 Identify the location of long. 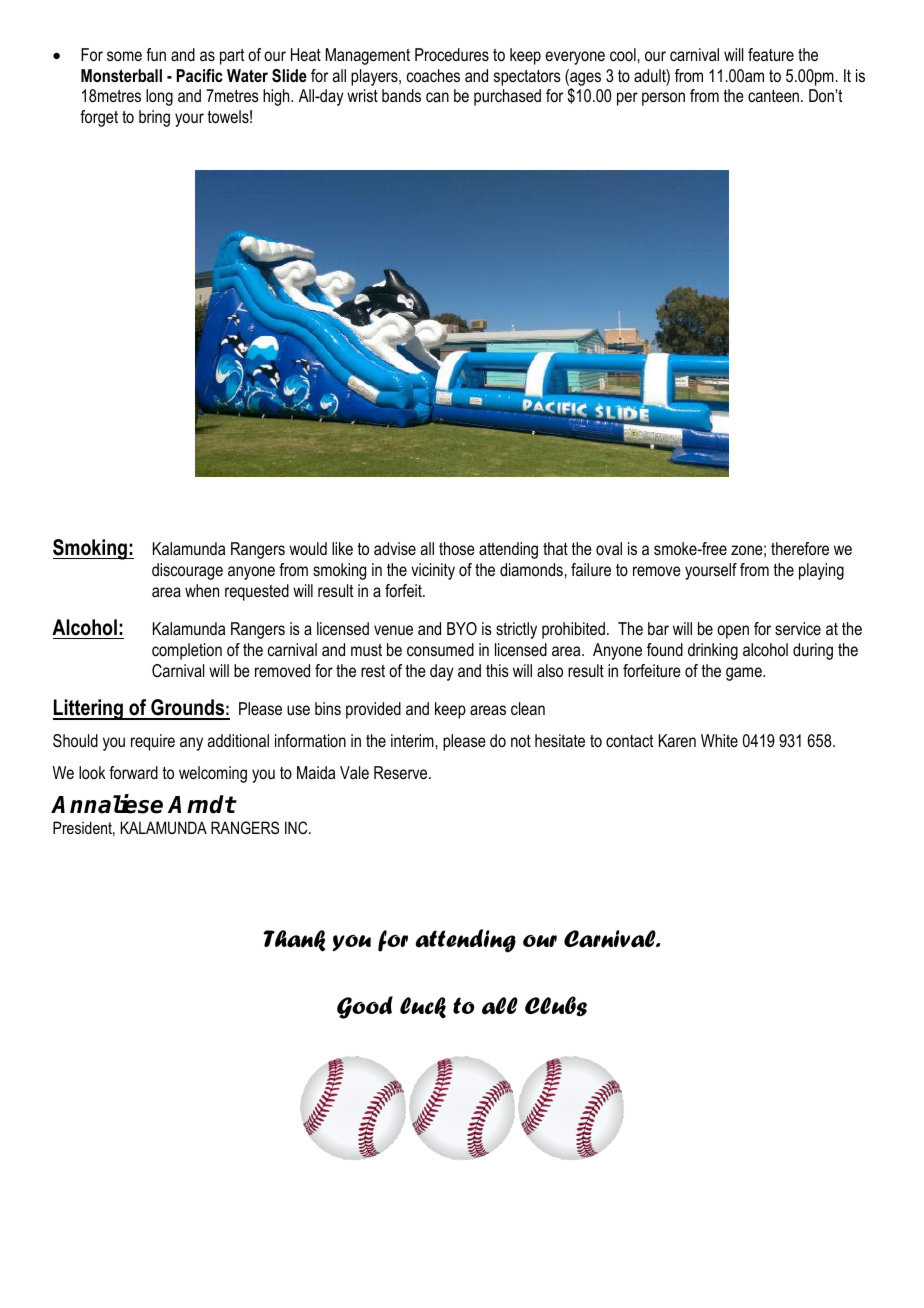
(159, 97).
